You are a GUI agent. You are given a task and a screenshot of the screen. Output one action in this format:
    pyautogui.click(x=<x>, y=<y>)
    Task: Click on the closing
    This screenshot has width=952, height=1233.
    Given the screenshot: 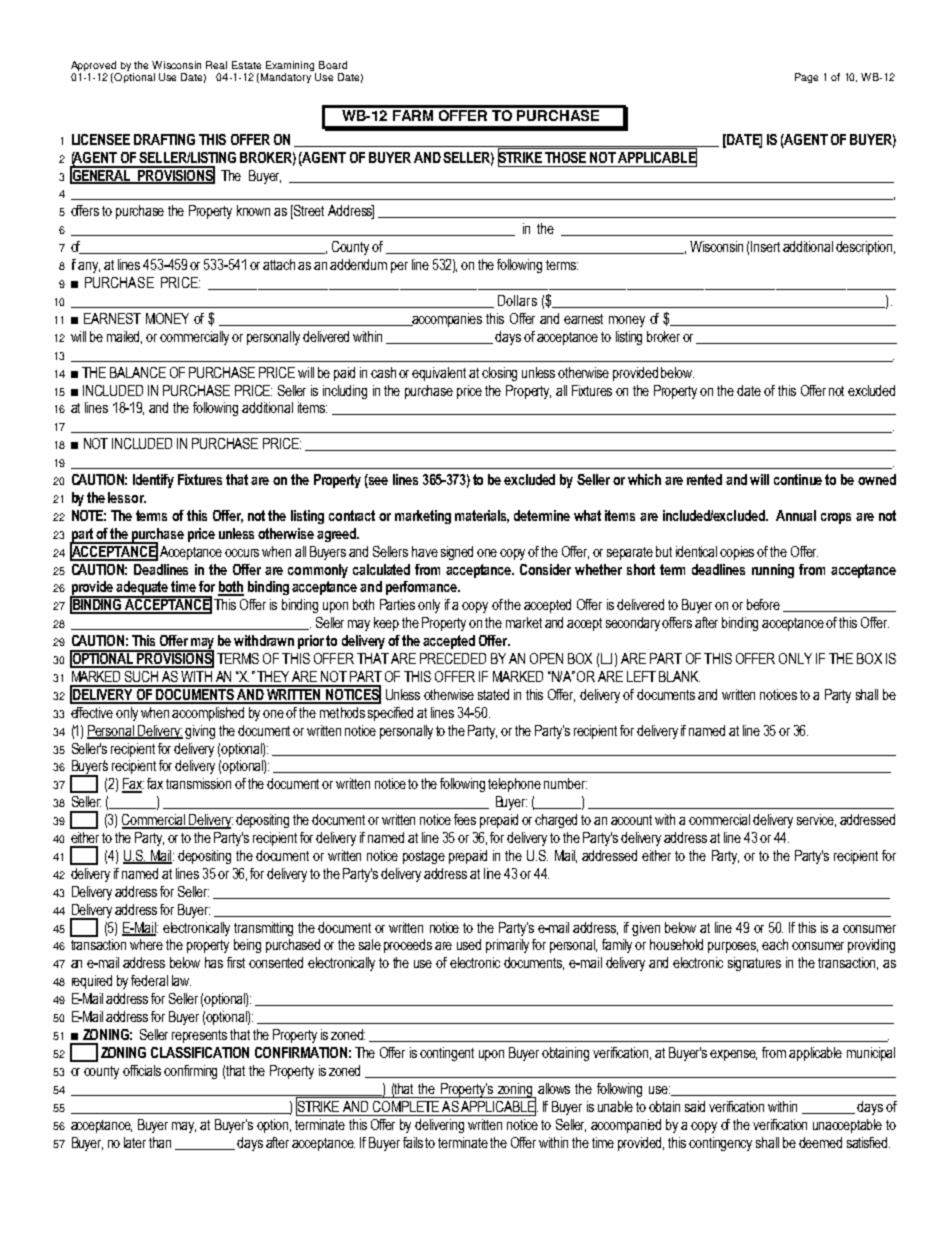 What is the action you would take?
    pyautogui.click(x=499, y=374)
